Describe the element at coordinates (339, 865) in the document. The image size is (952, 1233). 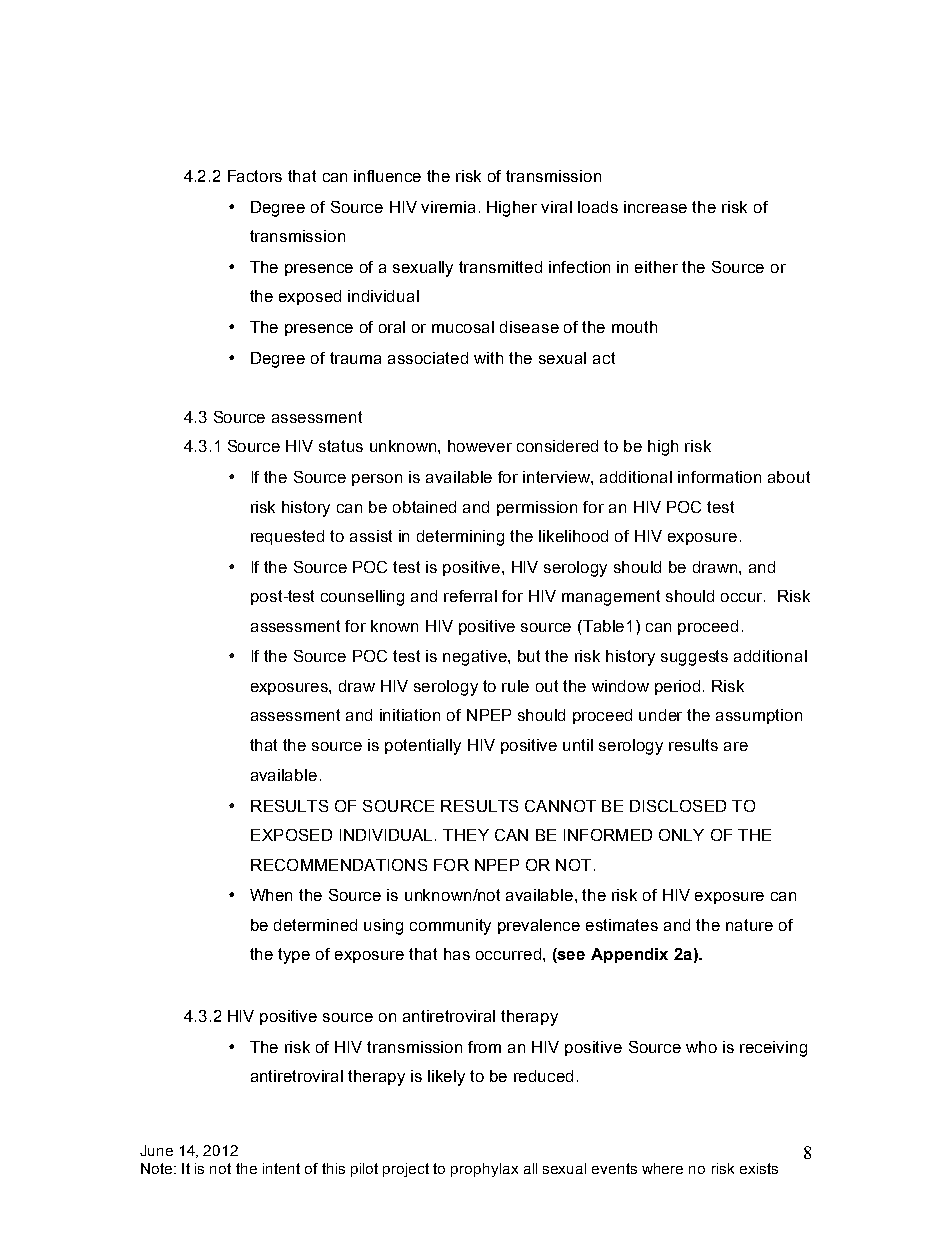
I see `RECOMMENDATIONS` at that location.
